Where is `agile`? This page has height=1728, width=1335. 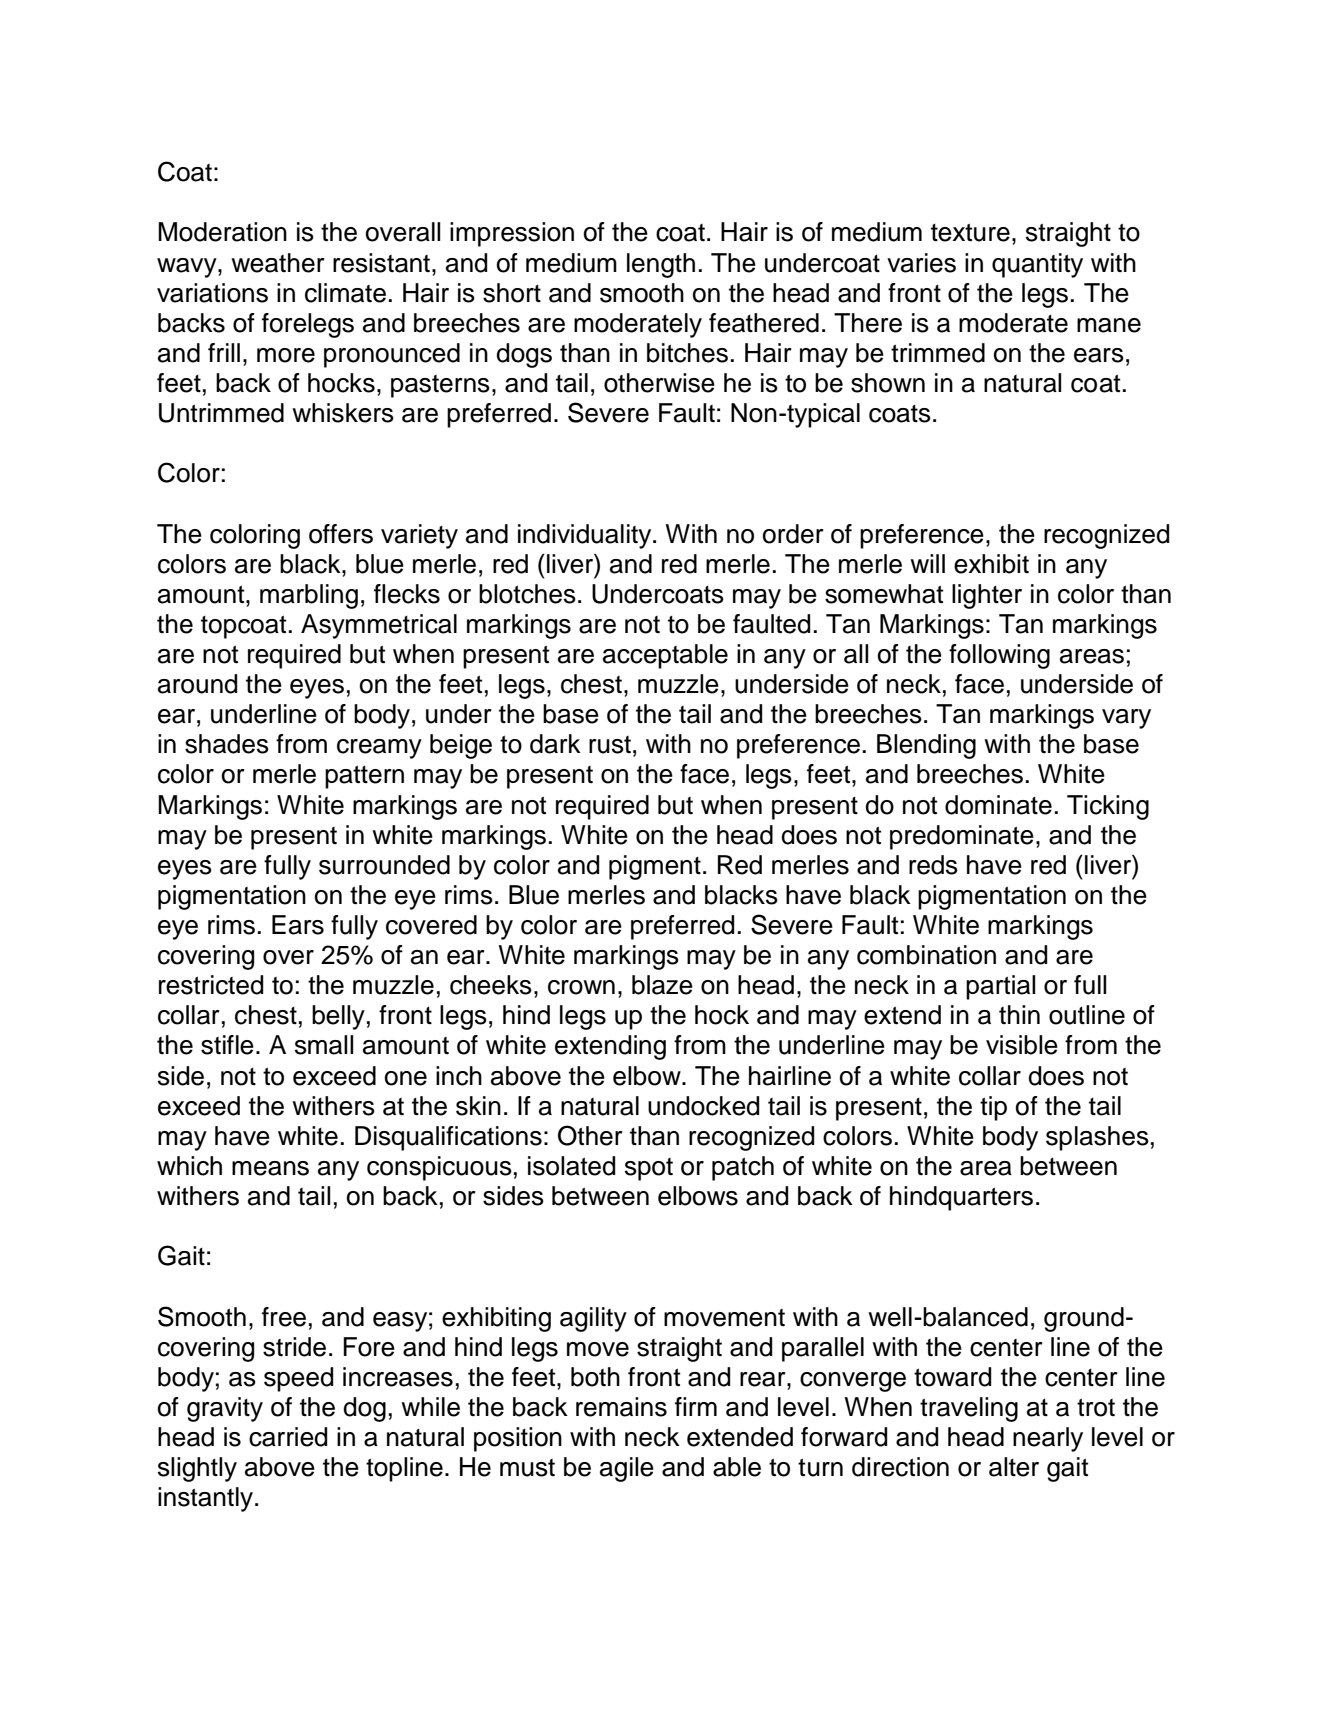 agile is located at coordinates (627, 1469).
